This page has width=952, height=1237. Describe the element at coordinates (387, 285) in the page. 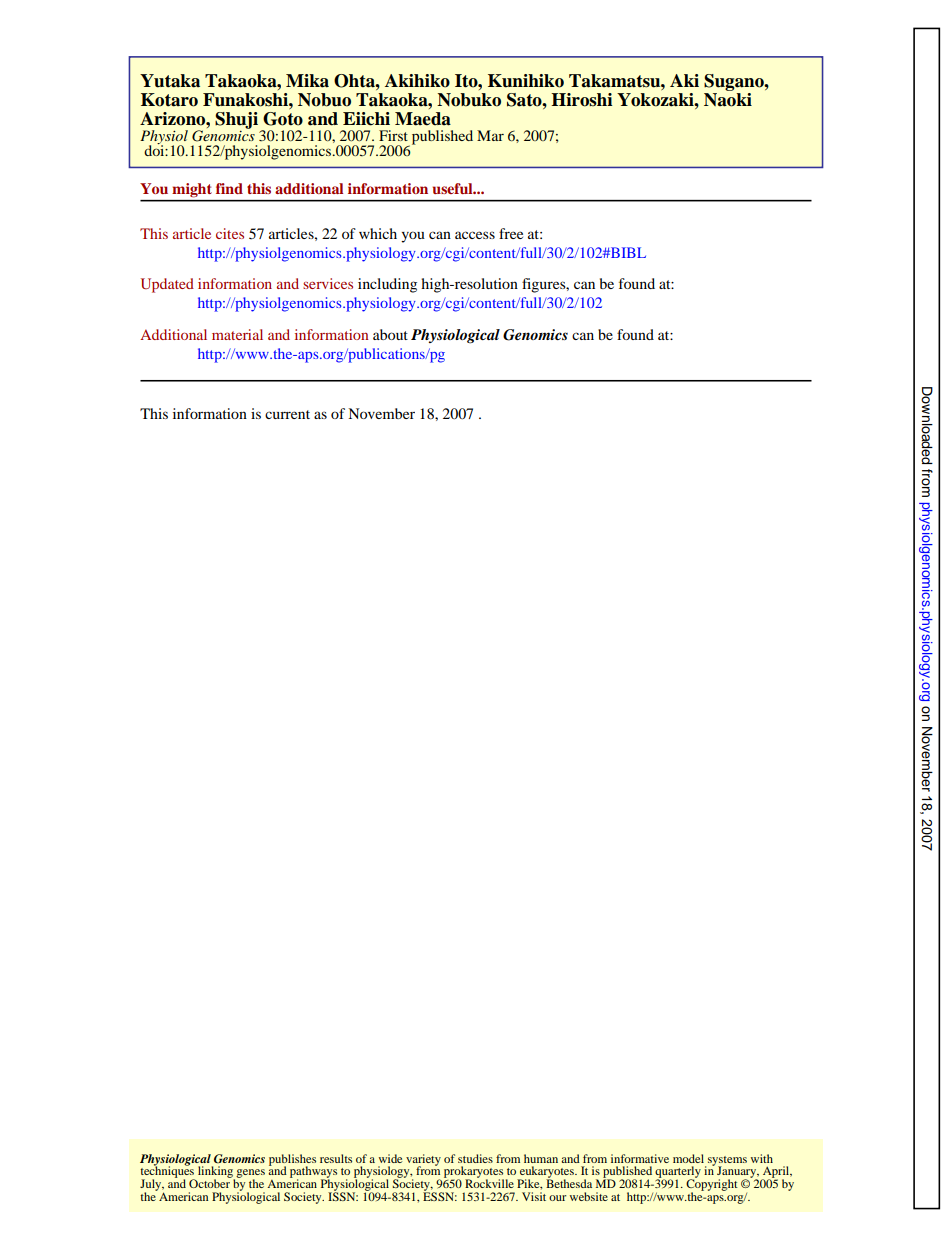

I see `including` at that location.
